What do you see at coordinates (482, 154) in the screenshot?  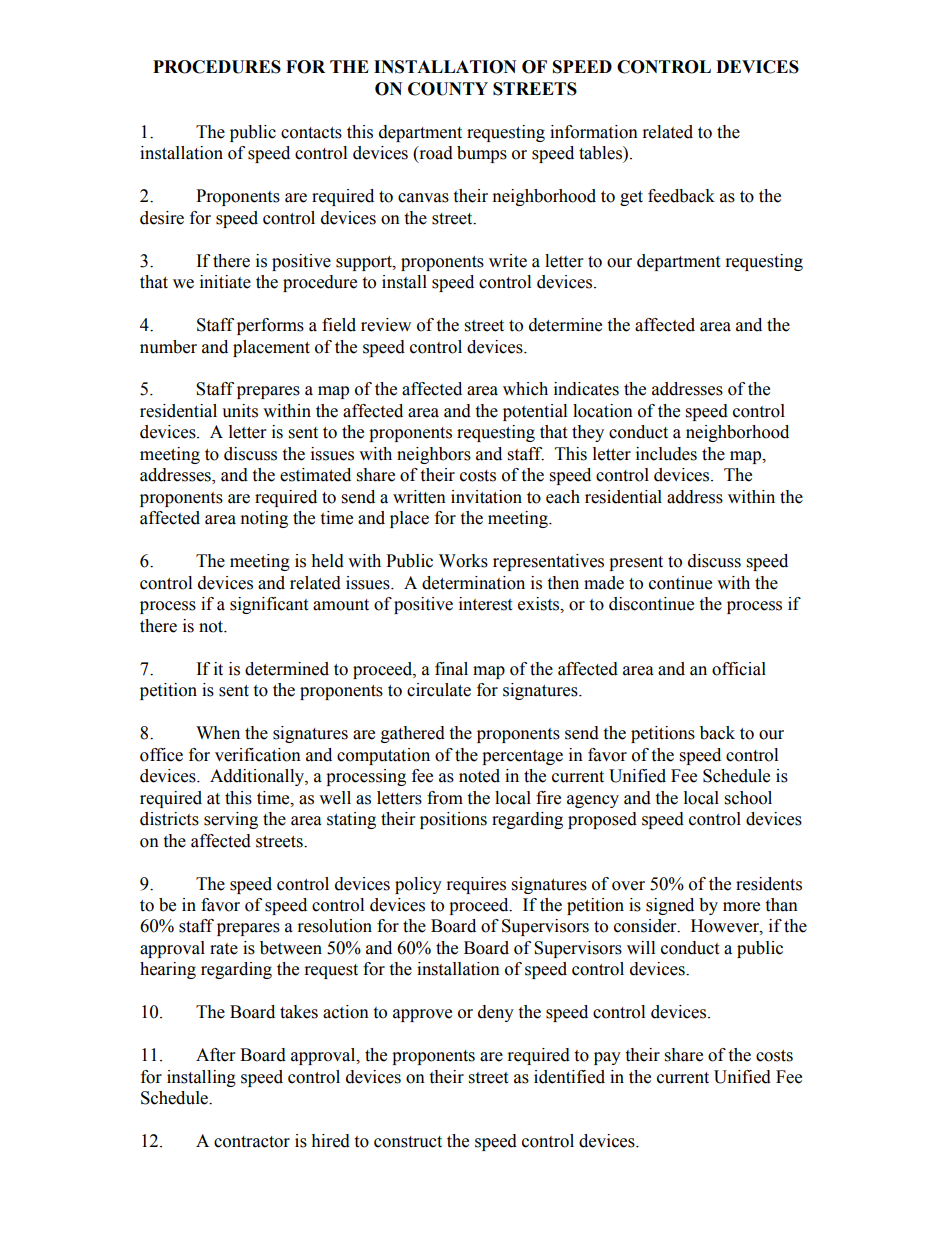 I see `bumps` at bounding box center [482, 154].
